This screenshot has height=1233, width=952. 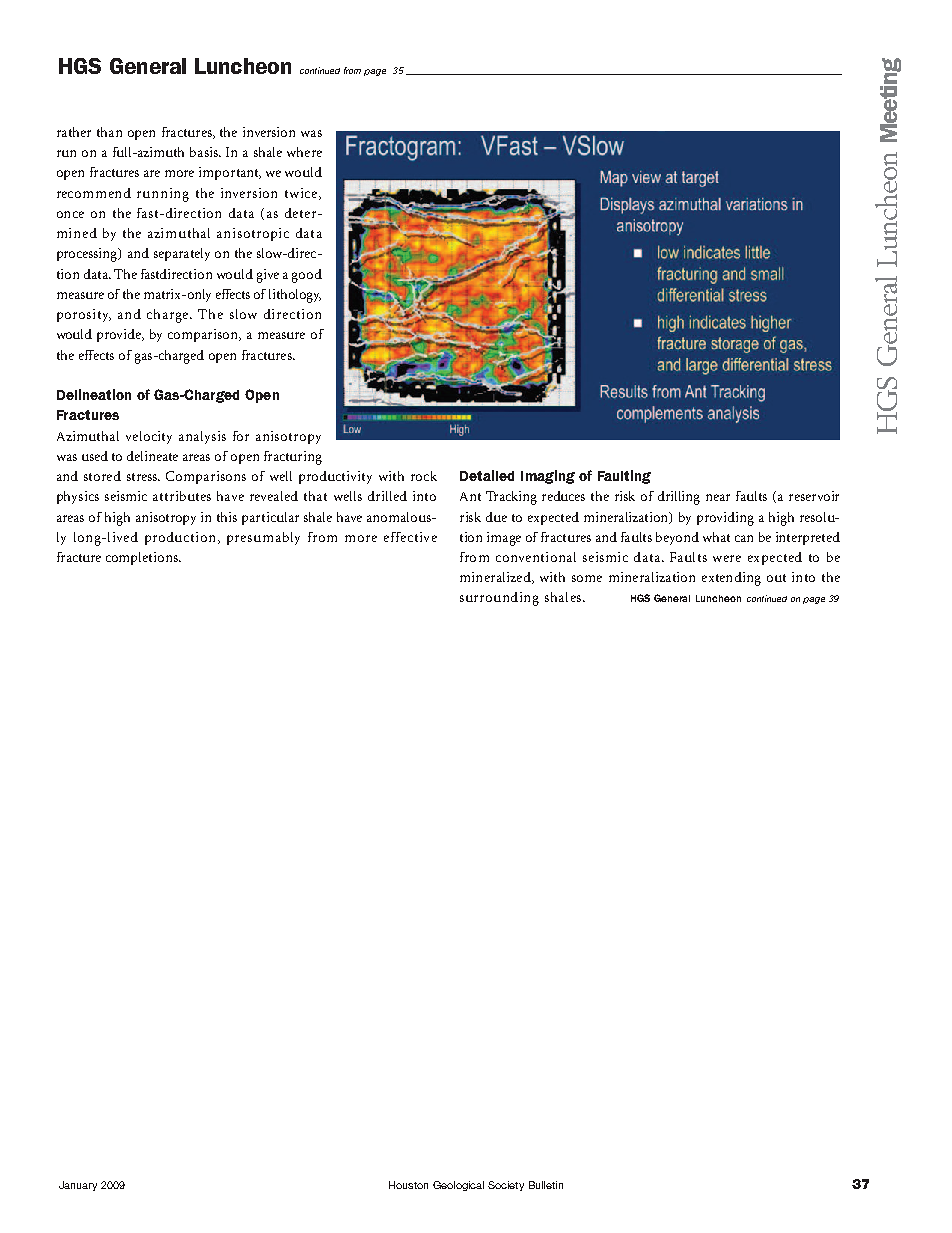 I want to click on surrounding, so click(x=499, y=599).
